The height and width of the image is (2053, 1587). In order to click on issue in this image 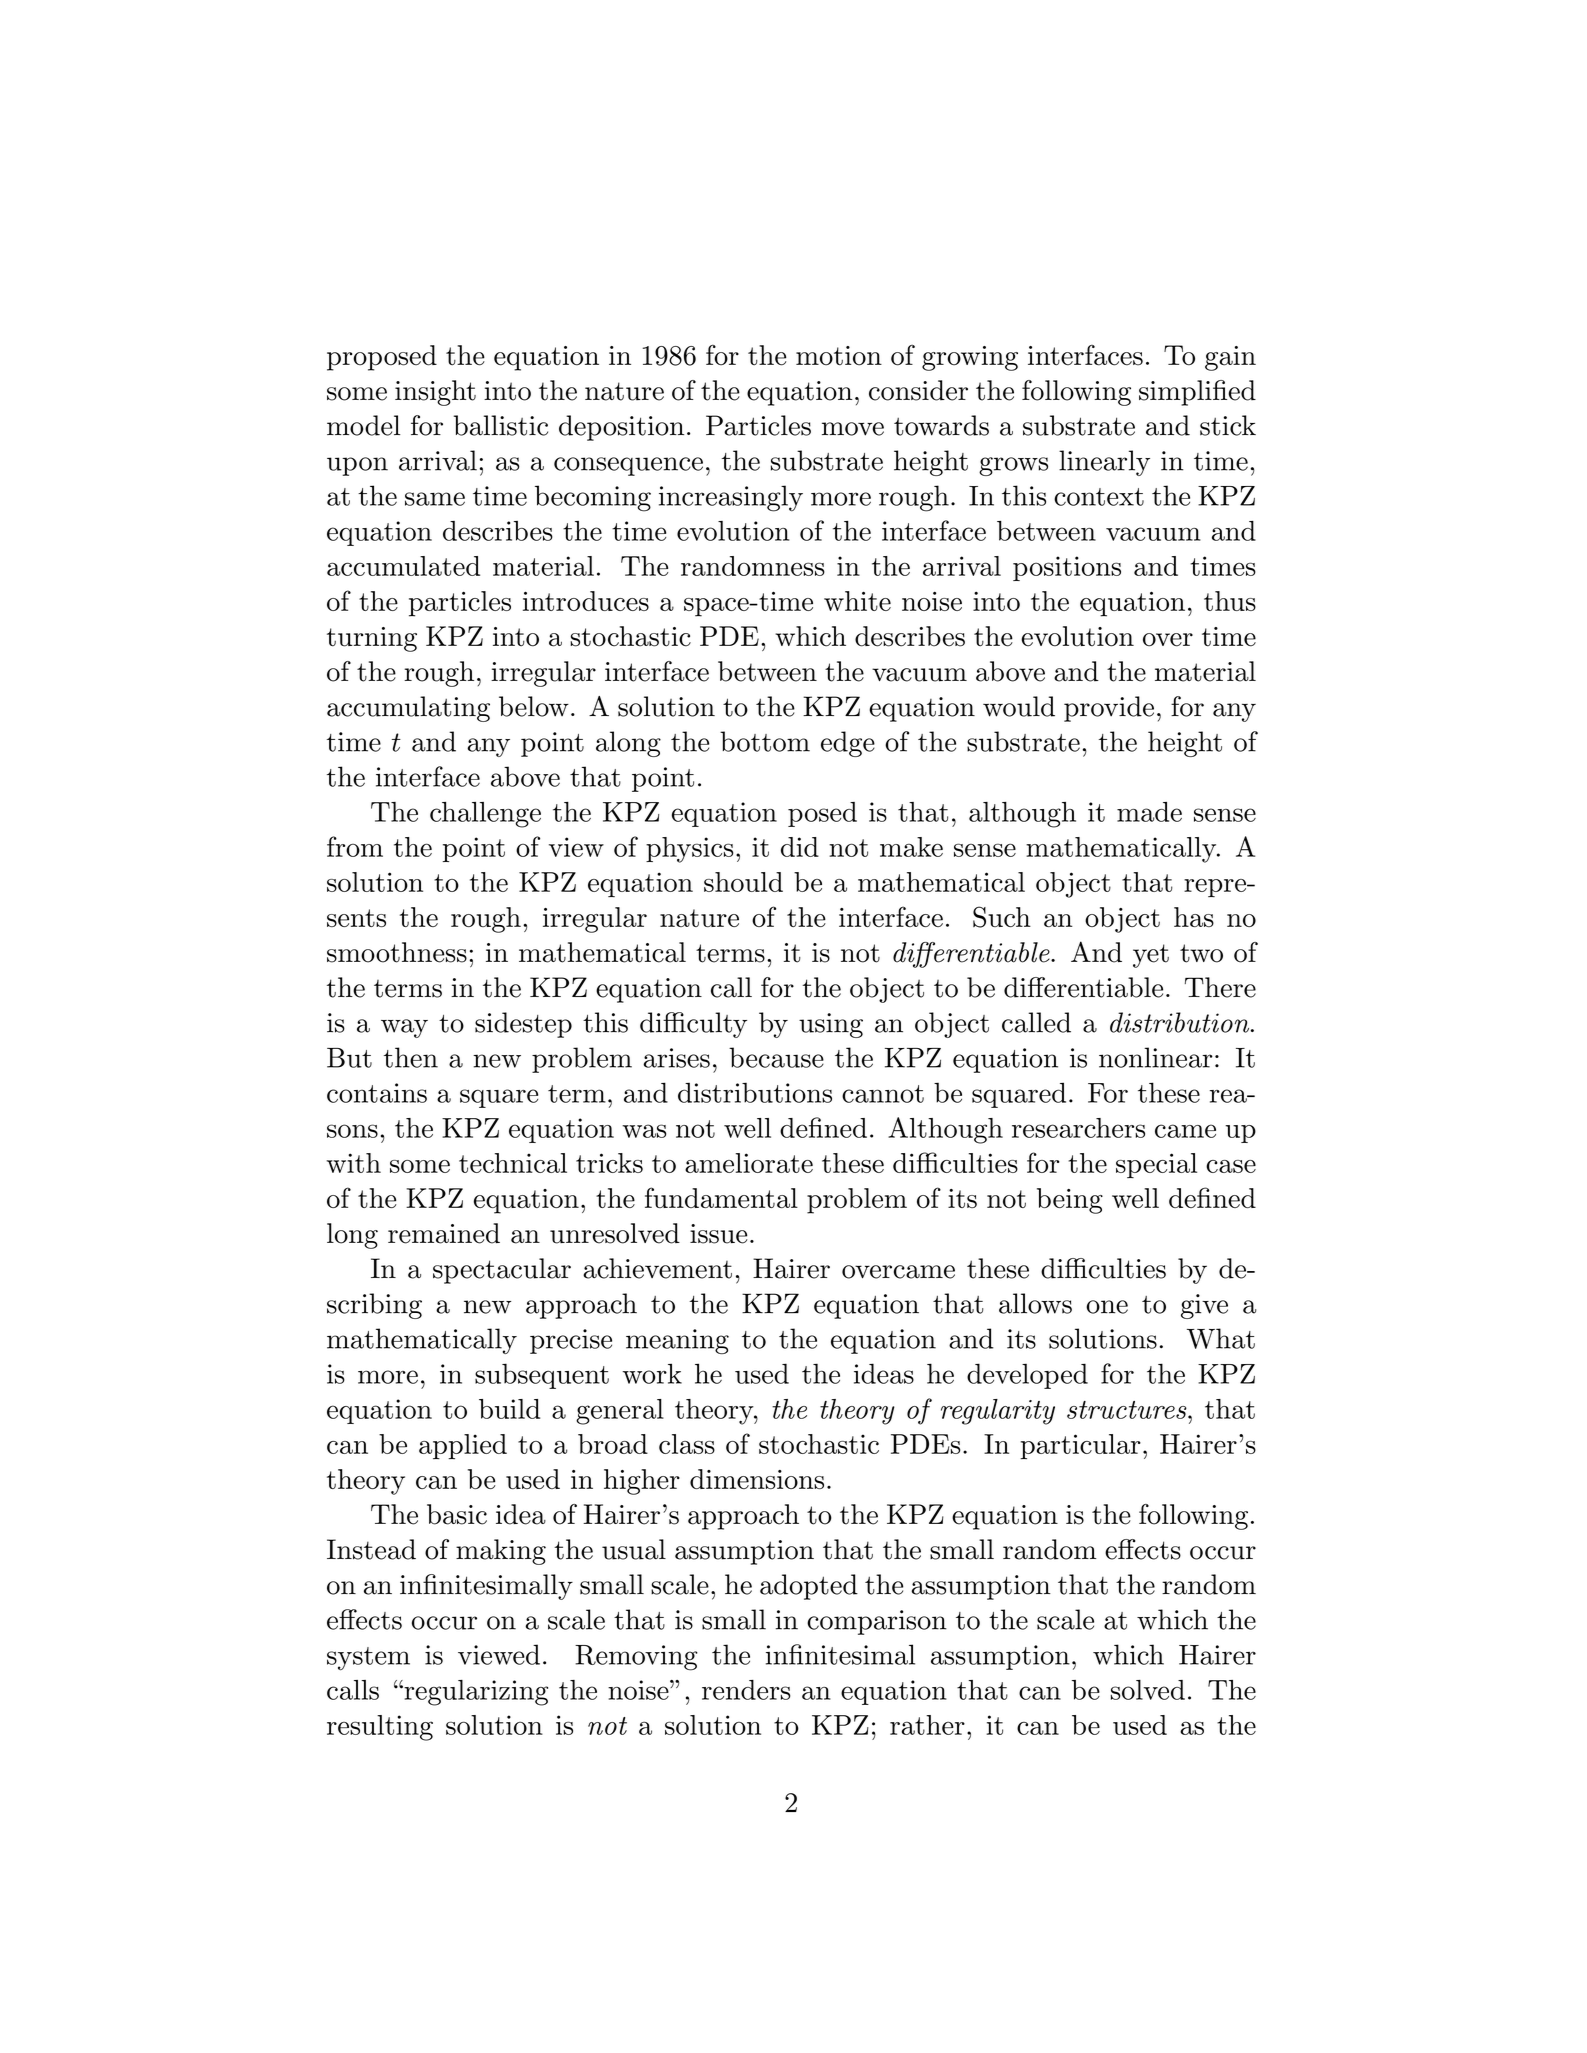, I will do `click(718, 1234)`.
